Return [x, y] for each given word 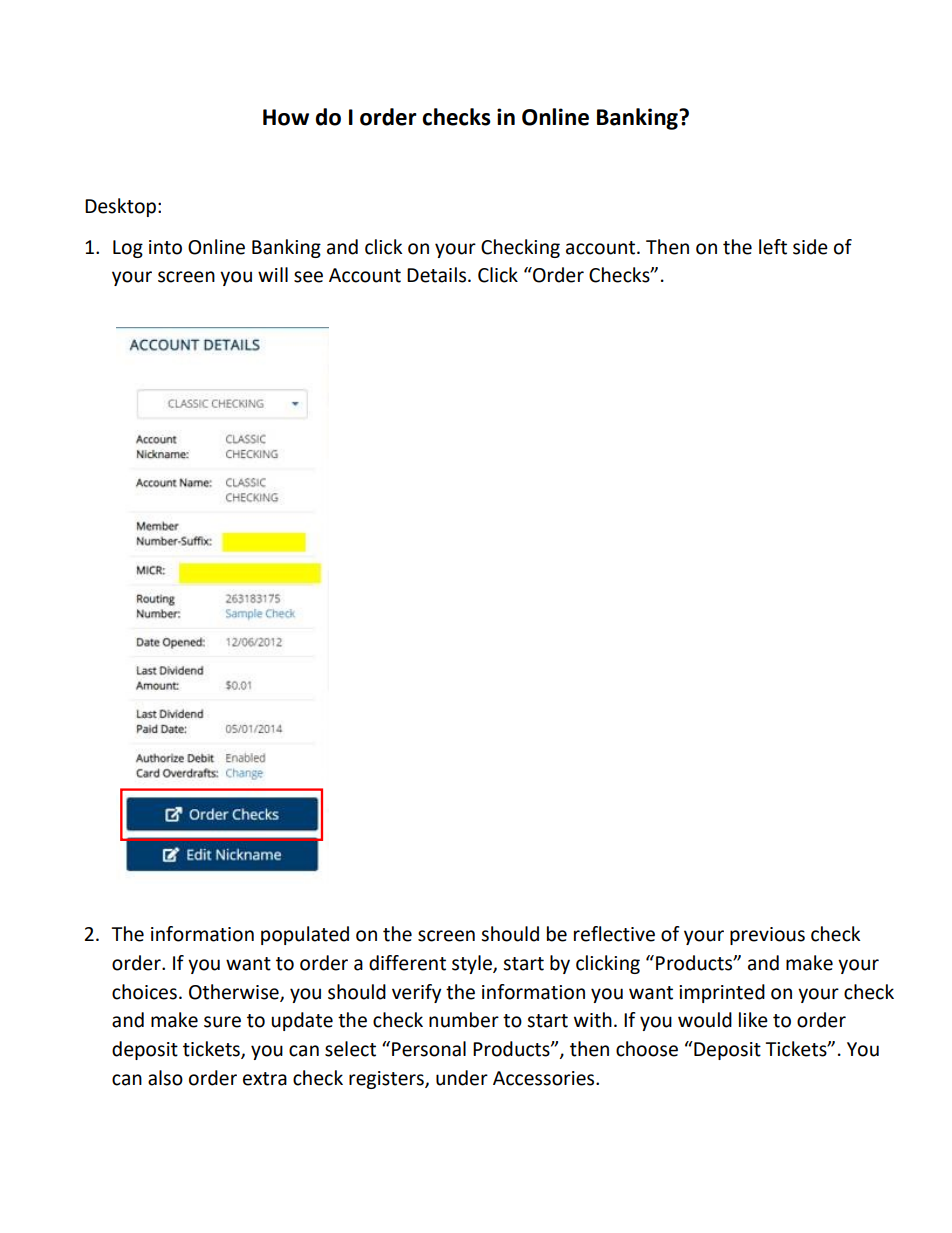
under [462, 1078]
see [308, 277]
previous [767, 936]
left [773, 247]
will [273, 274]
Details [438, 275]
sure [222, 1022]
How [286, 117]
